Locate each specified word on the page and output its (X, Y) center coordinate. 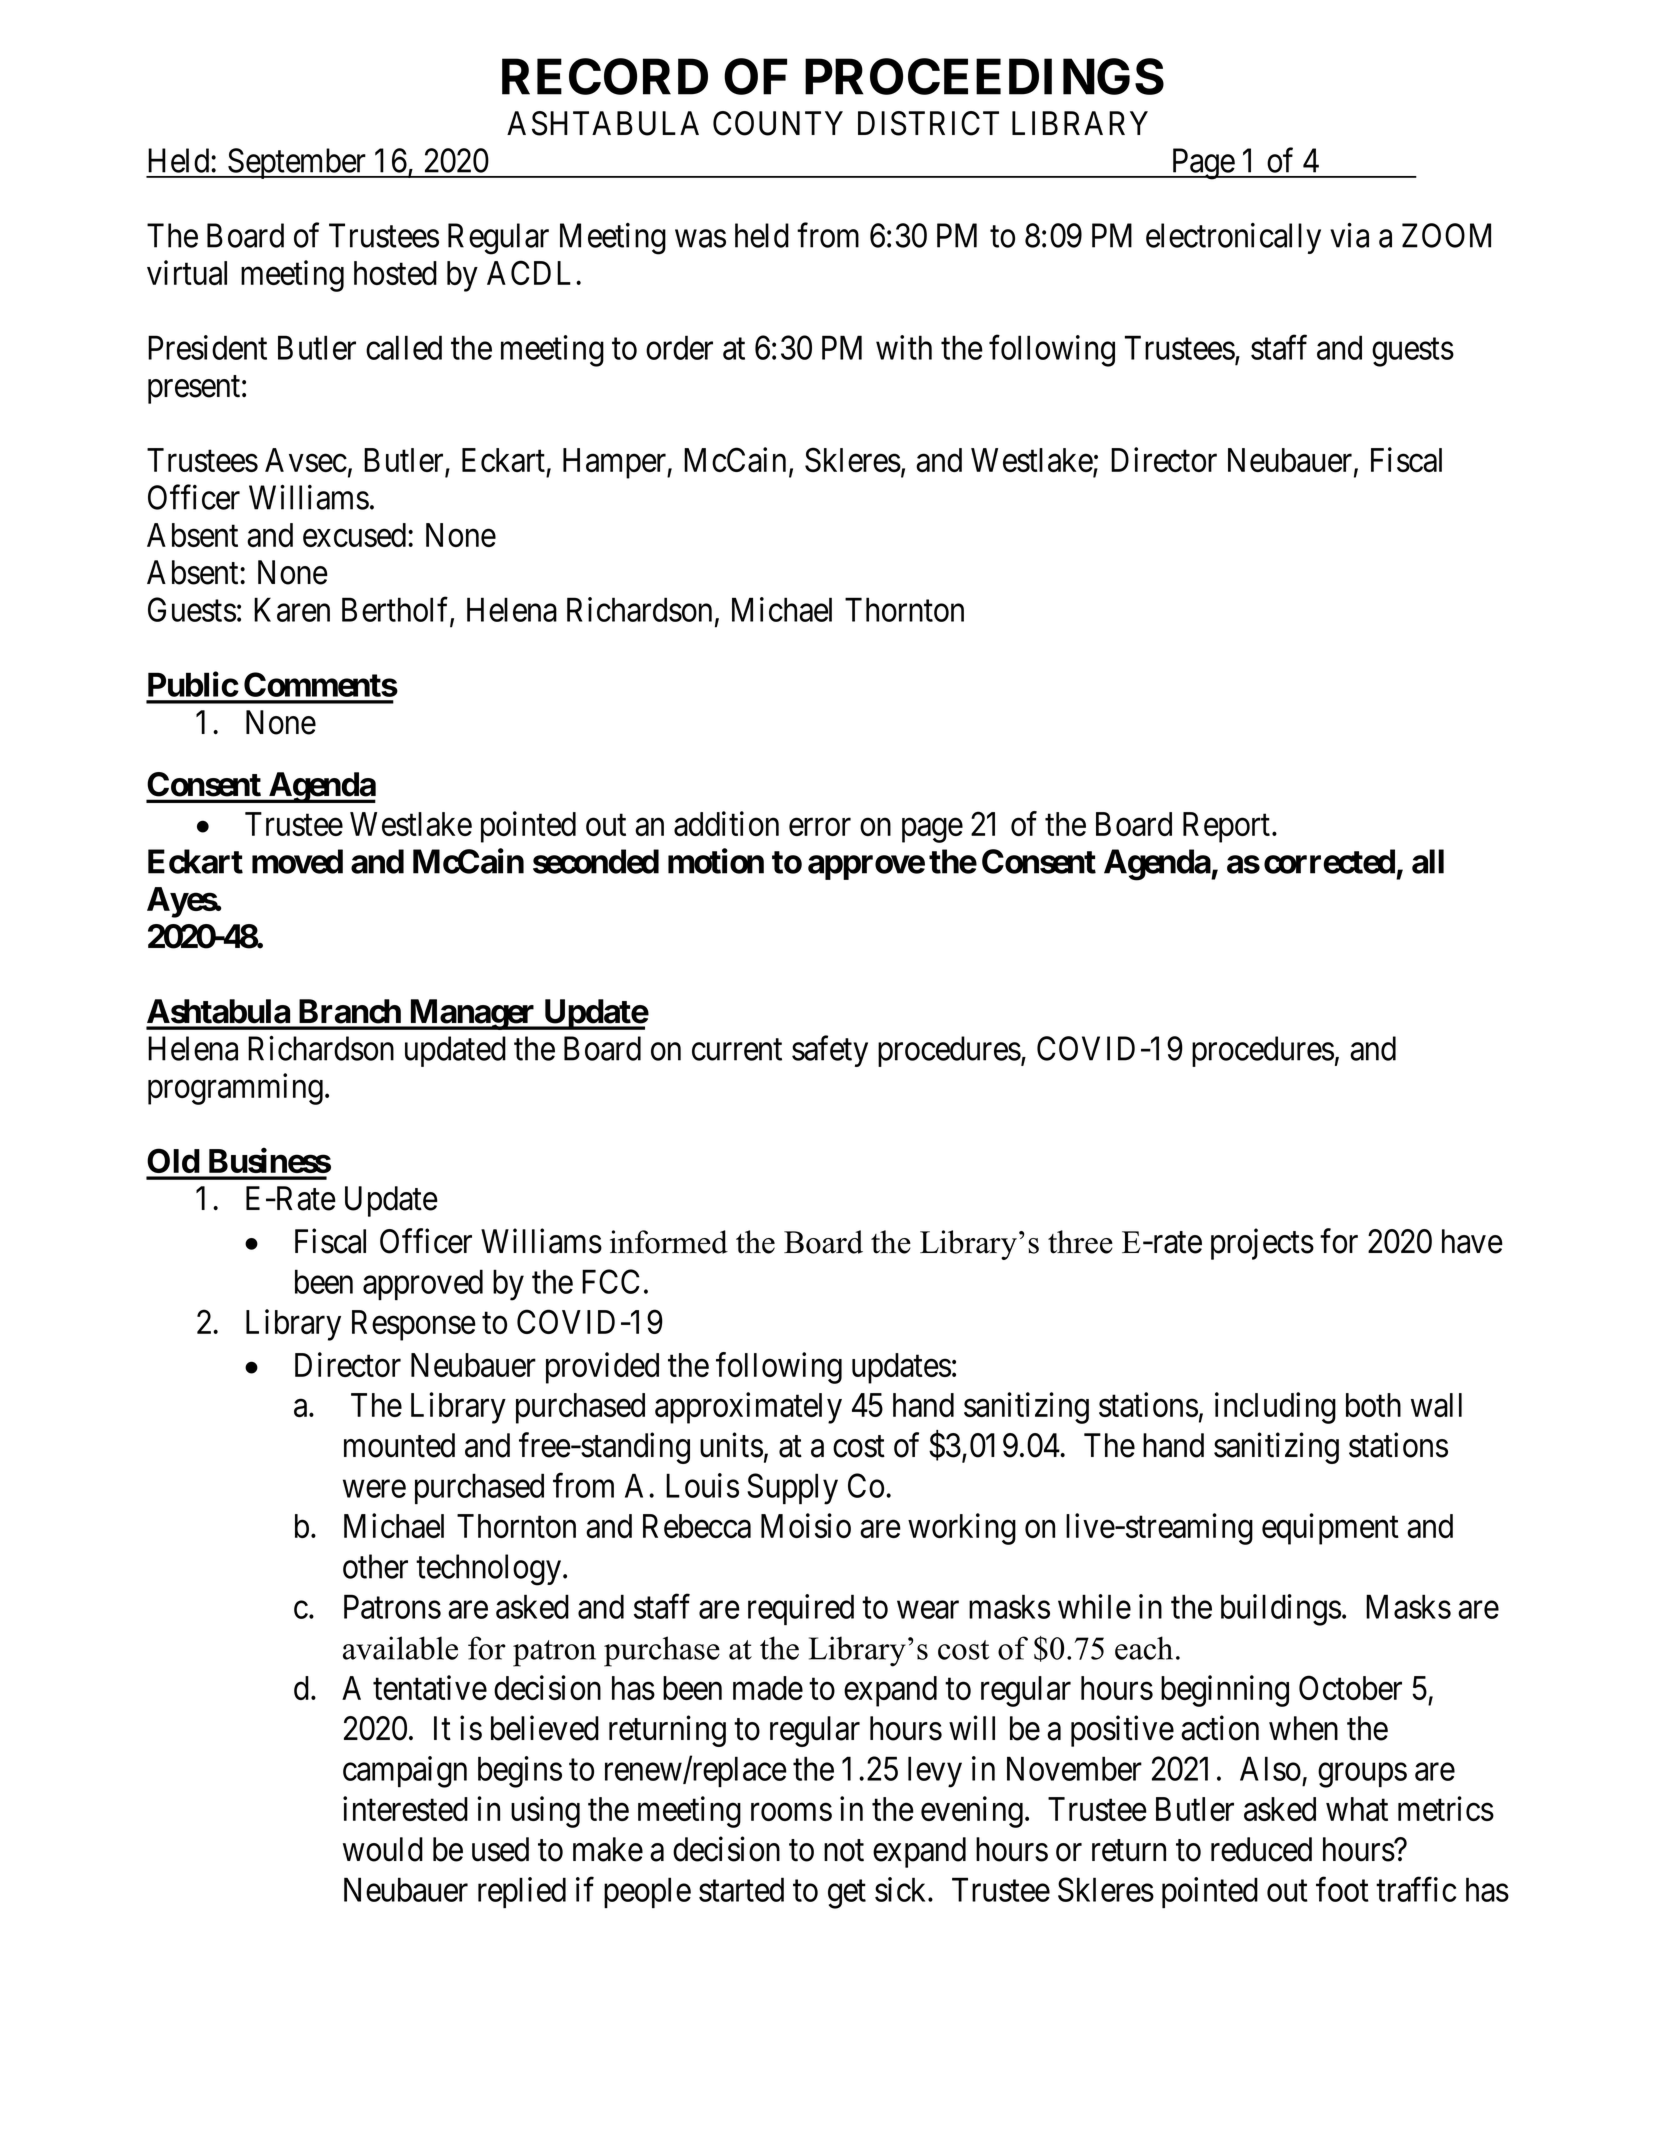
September (297, 163)
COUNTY (778, 123)
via (1349, 235)
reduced (1261, 1849)
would (383, 1849)
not (844, 1851)
